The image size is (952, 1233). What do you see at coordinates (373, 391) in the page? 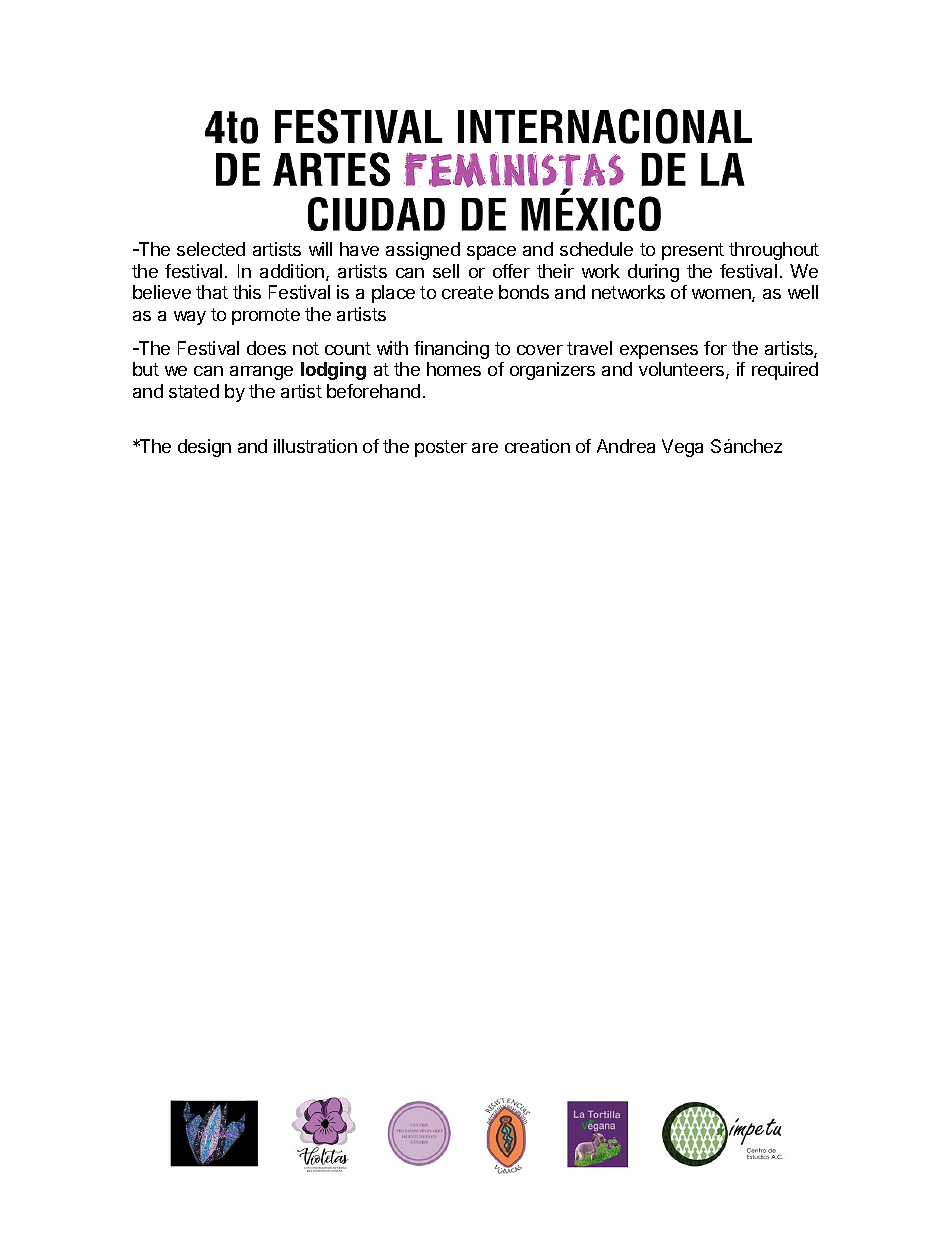
I see `beforehand` at bounding box center [373, 391].
